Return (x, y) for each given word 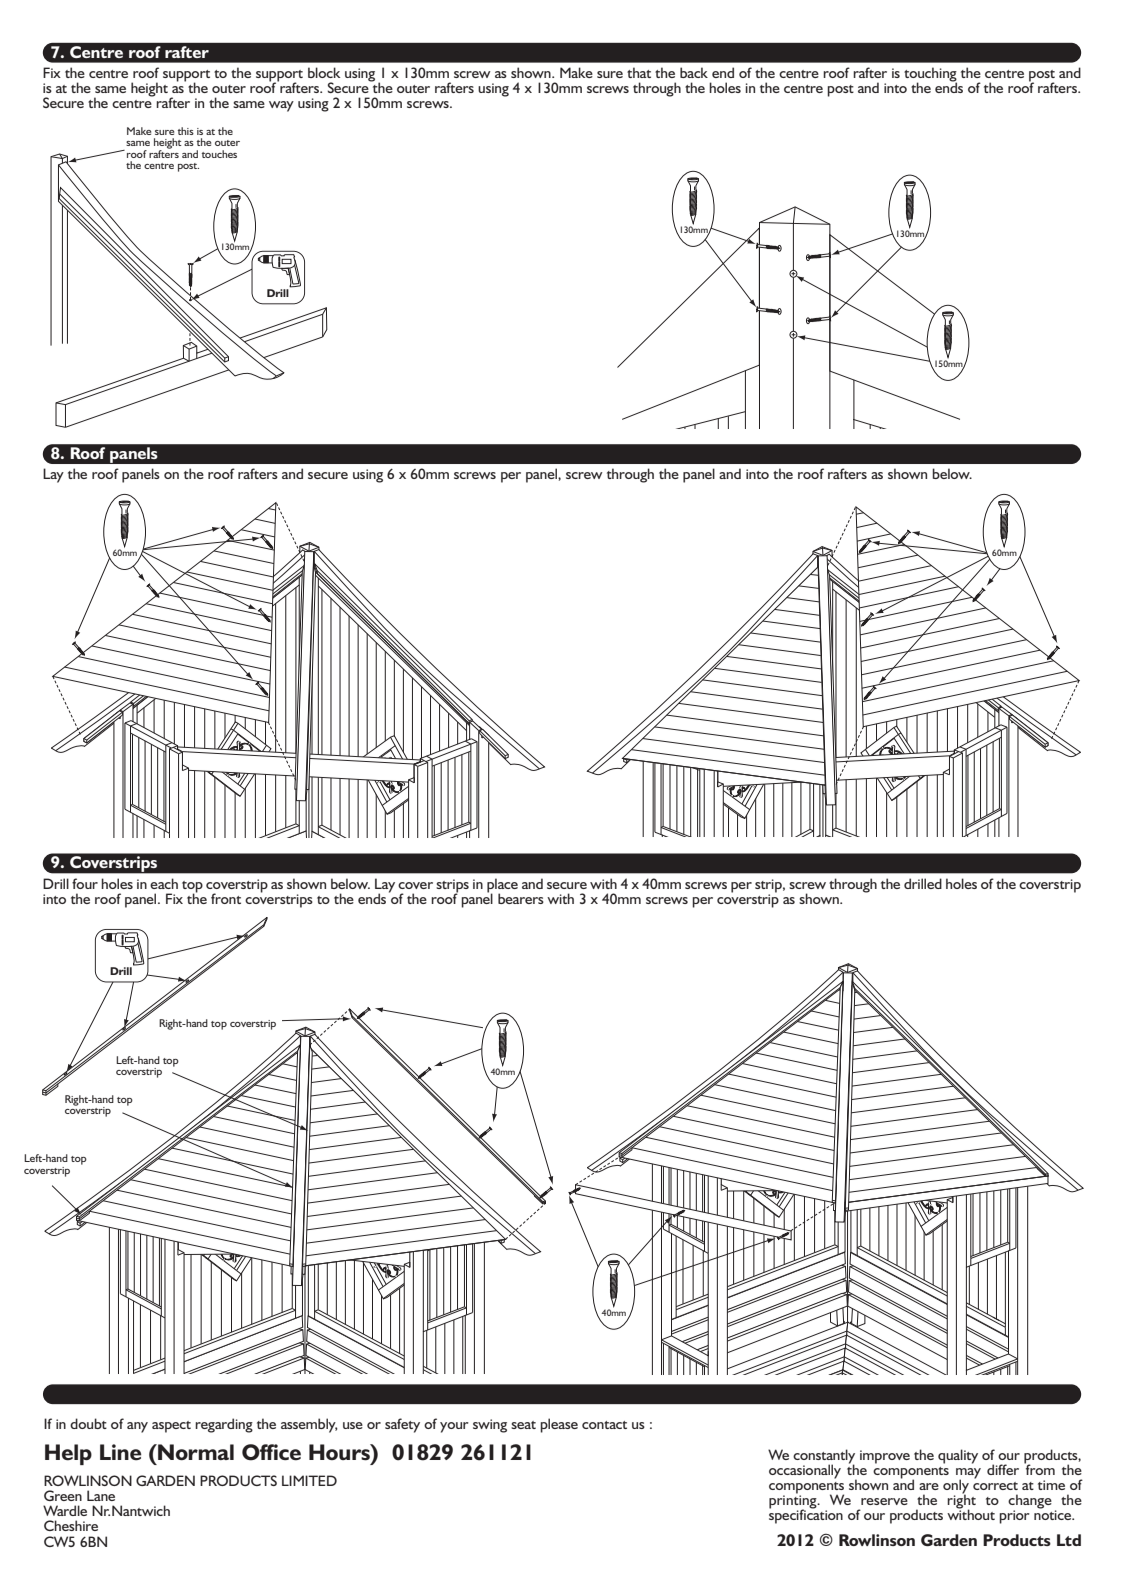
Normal (195, 1452)
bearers (521, 898)
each (164, 883)
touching (930, 75)
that (639, 72)
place (502, 886)
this (186, 131)
